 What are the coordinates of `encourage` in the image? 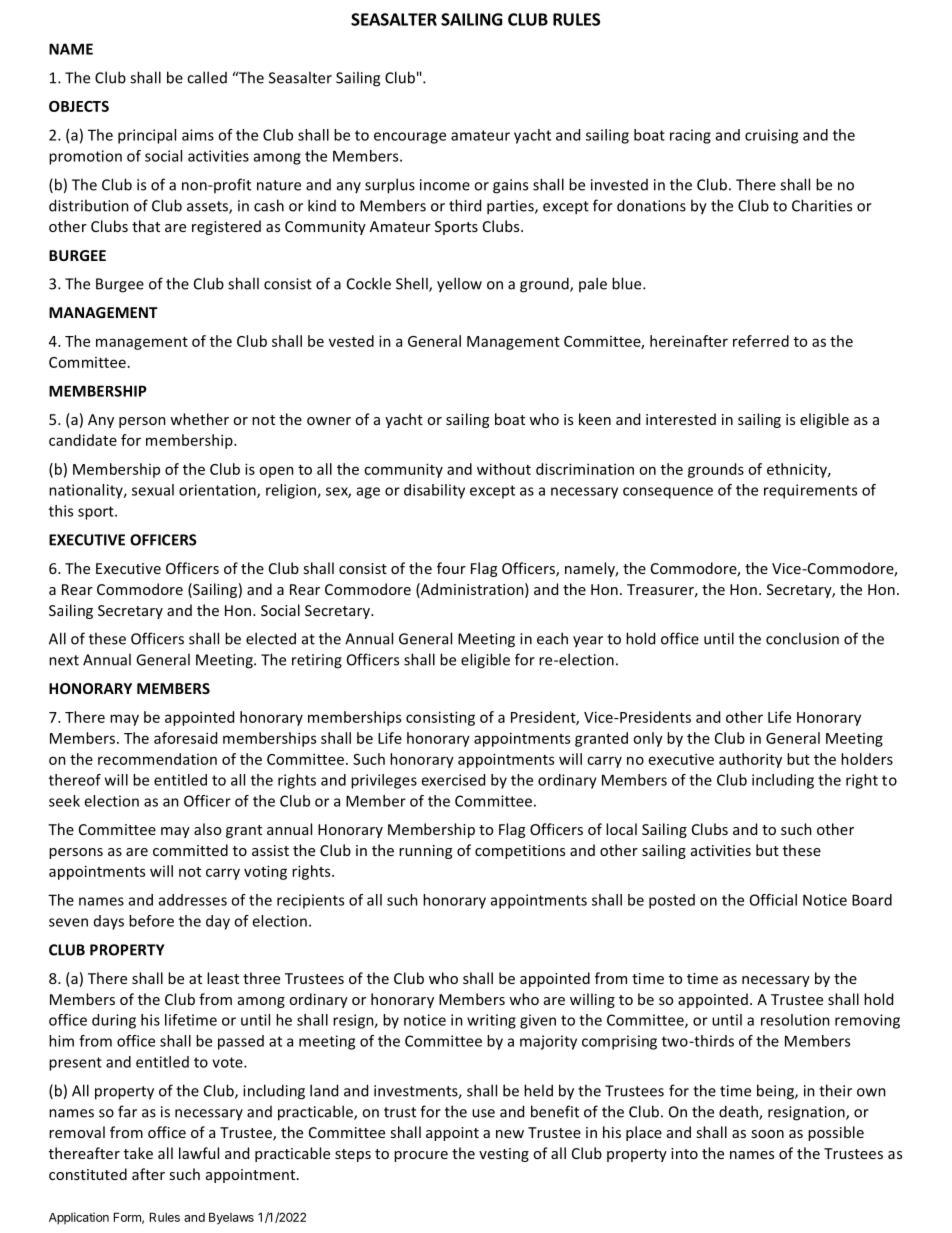 It's located at (410, 138).
